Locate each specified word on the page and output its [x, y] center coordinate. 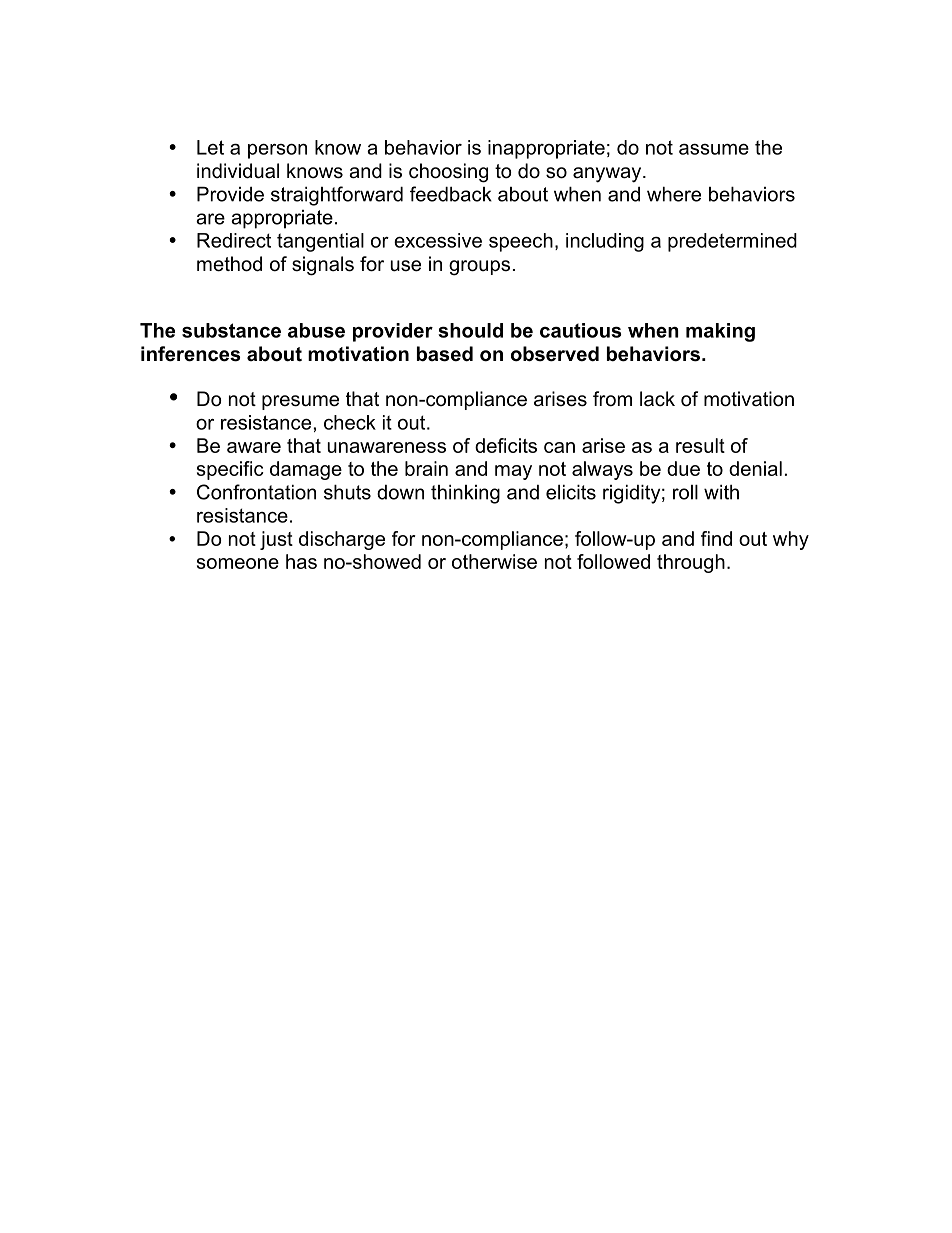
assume [714, 149]
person [277, 151]
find [716, 538]
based [445, 354]
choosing [448, 173]
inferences [190, 354]
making [720, 332]
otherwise [494, 561]
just [276, 540]
